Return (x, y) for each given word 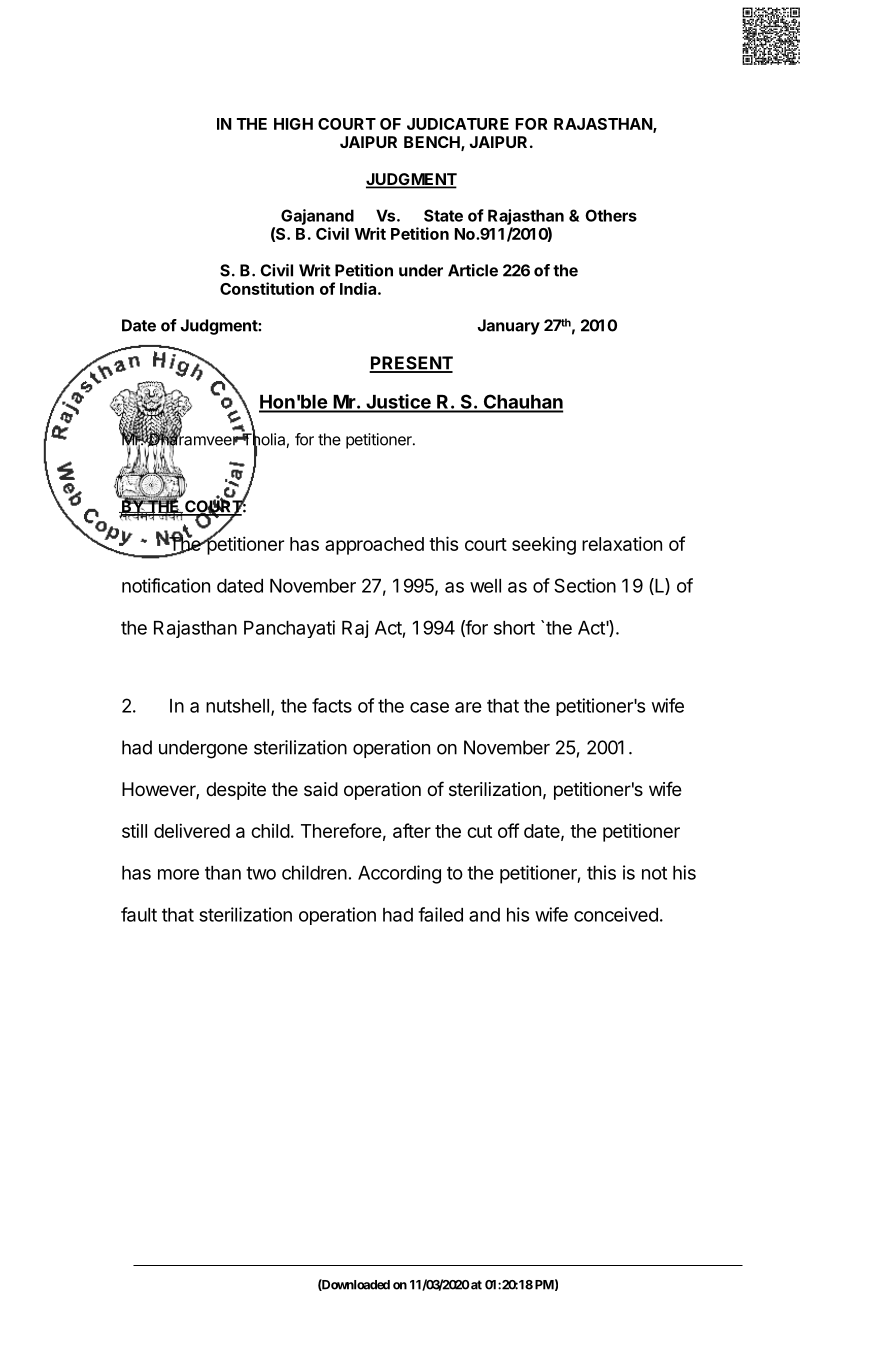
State (443, 215)
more (178, 874)
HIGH (293, 124)
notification (166, 585)
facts (332, 705)
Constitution (267, 288)
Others (611, 215)
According (399, 874)
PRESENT (411, 364)
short (514, 628)
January (508, 327)
